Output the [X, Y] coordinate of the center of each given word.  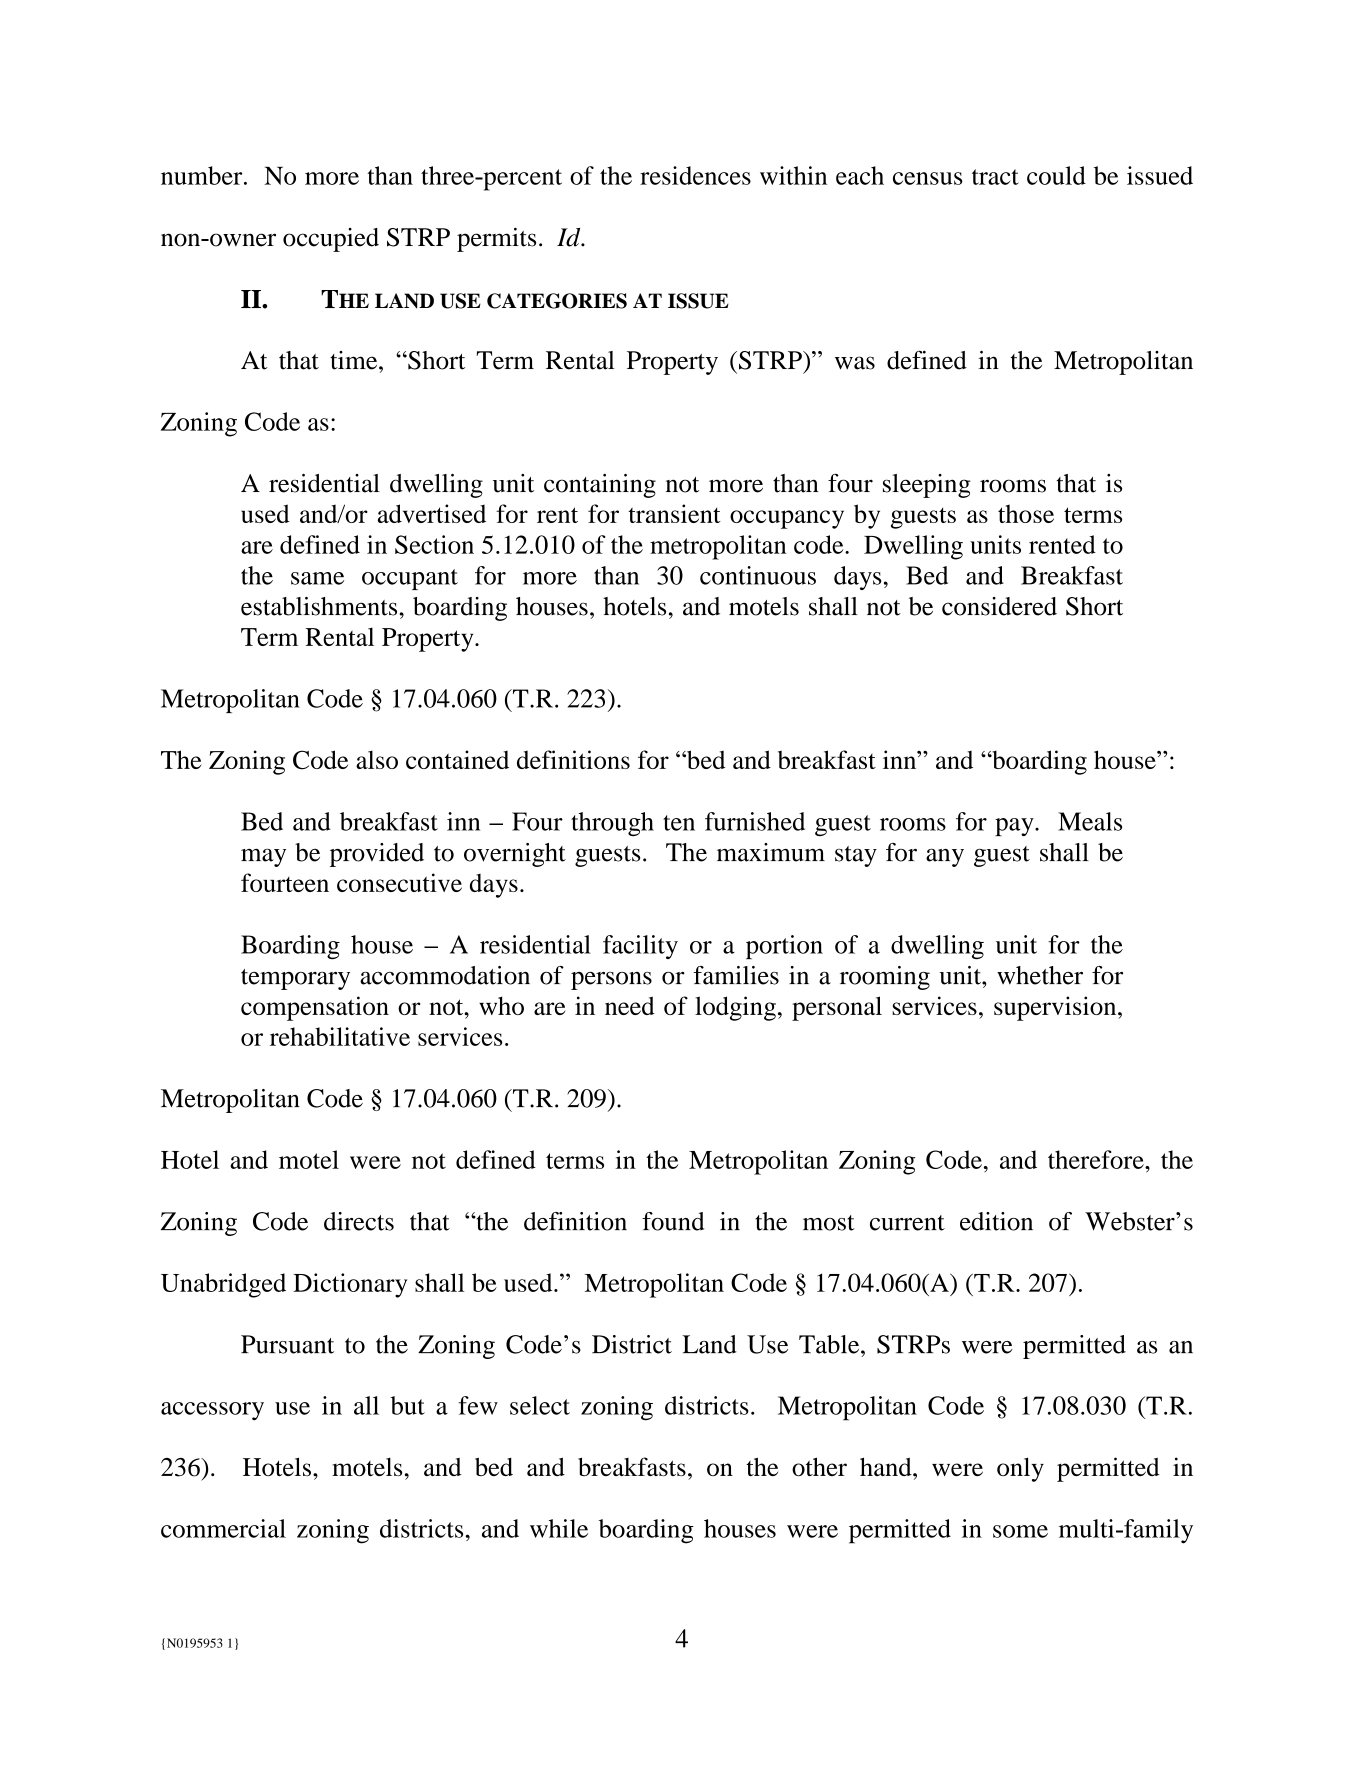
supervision [1056, 1008]
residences [695, 175]
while [559, 1528]
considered [999, 606]
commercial [223, 1528]
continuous [758, 575]
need [630, 1005]
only [1020, 1469]
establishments [319, 606]
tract [995, 177]
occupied [331, 240]
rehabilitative [340, 1036]
